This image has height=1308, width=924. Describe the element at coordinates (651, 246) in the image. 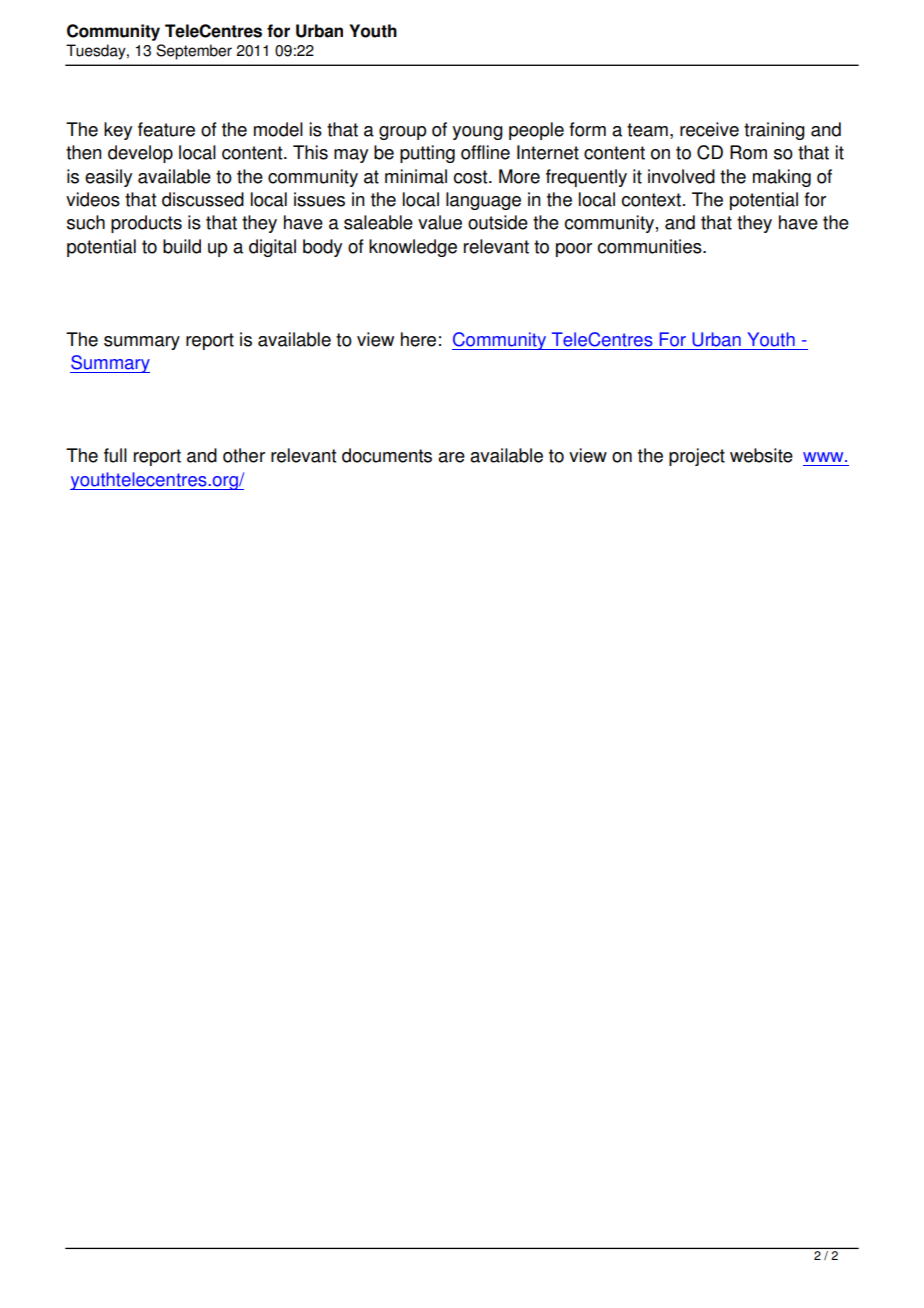

I see `communities` at that location.
